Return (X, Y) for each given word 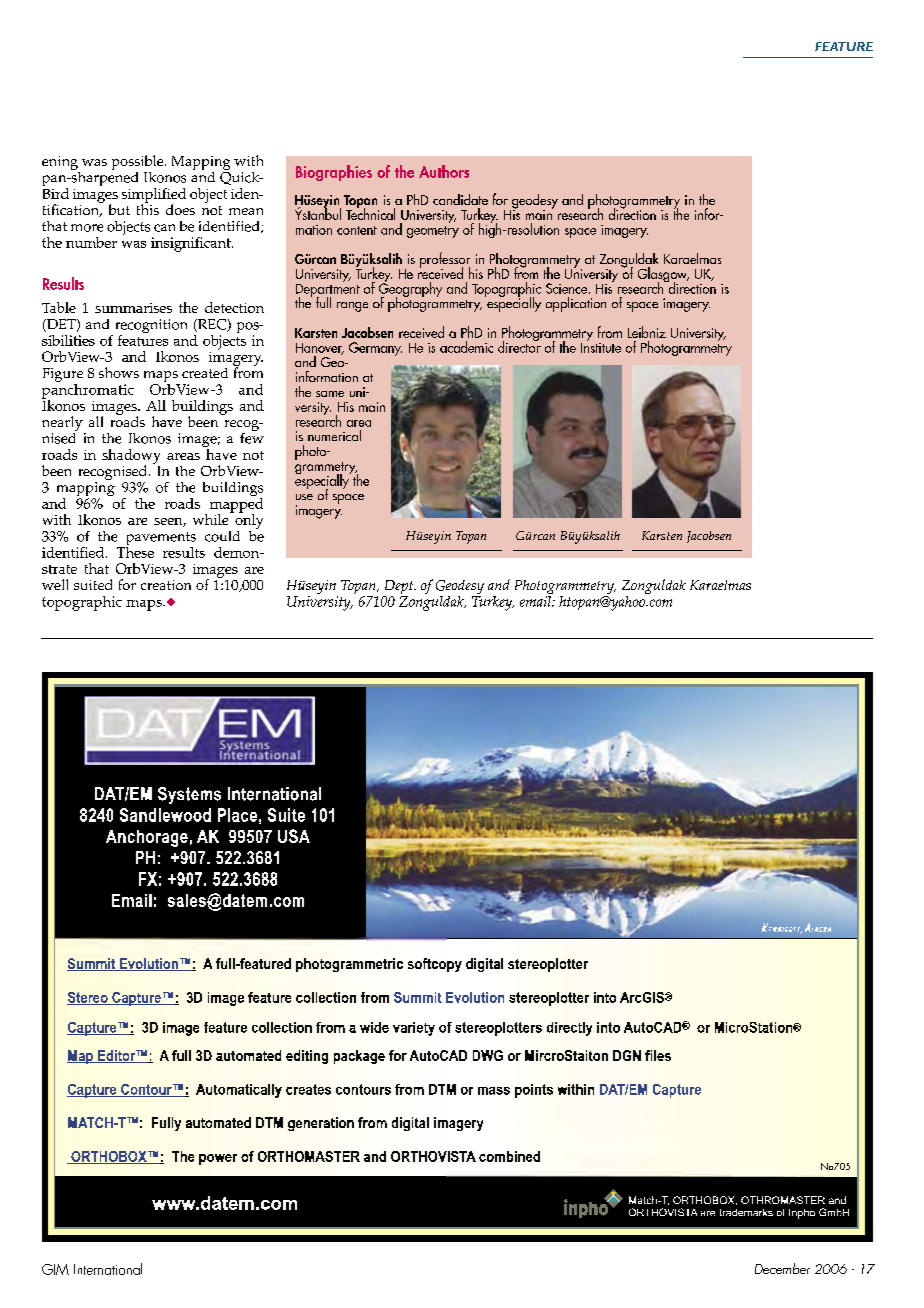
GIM (55, 1269)
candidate (460, 199)
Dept (399, 588)
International (108, 1269)
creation (166, 585)
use (304, 497)
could (222, 536)
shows (119, 372)
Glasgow (663, 276)
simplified (154, 196)
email (537, 600)
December (782, 1268)
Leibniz (647, 332)
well (55, 584)
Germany (375, 349)
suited (93, 584)
